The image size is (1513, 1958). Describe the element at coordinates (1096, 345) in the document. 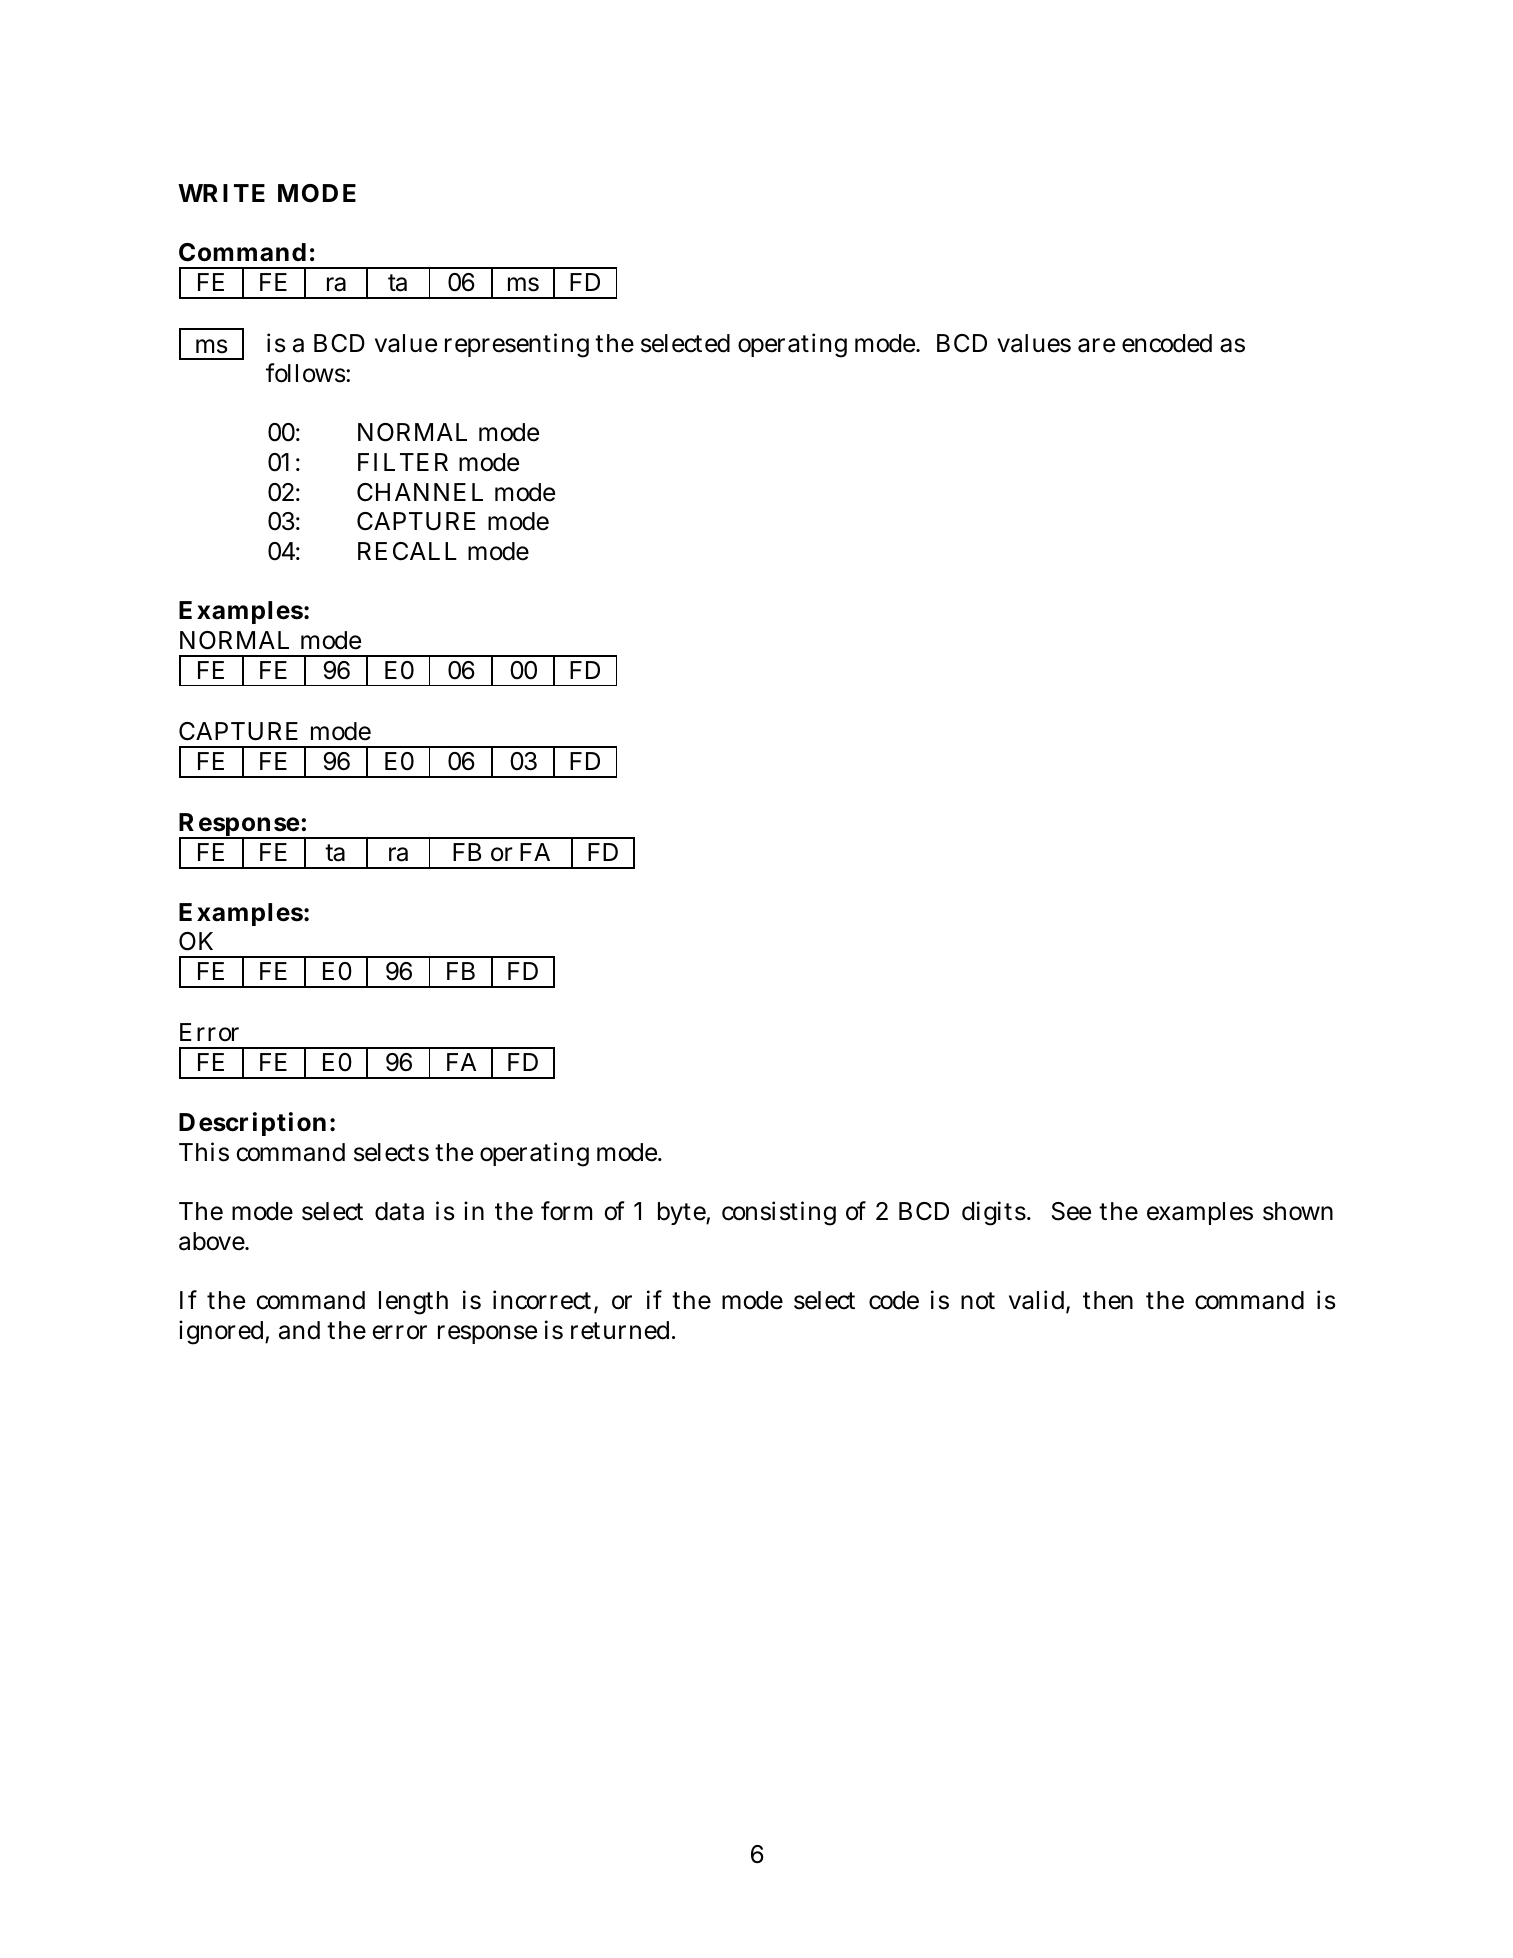

I see `are` at that location.
